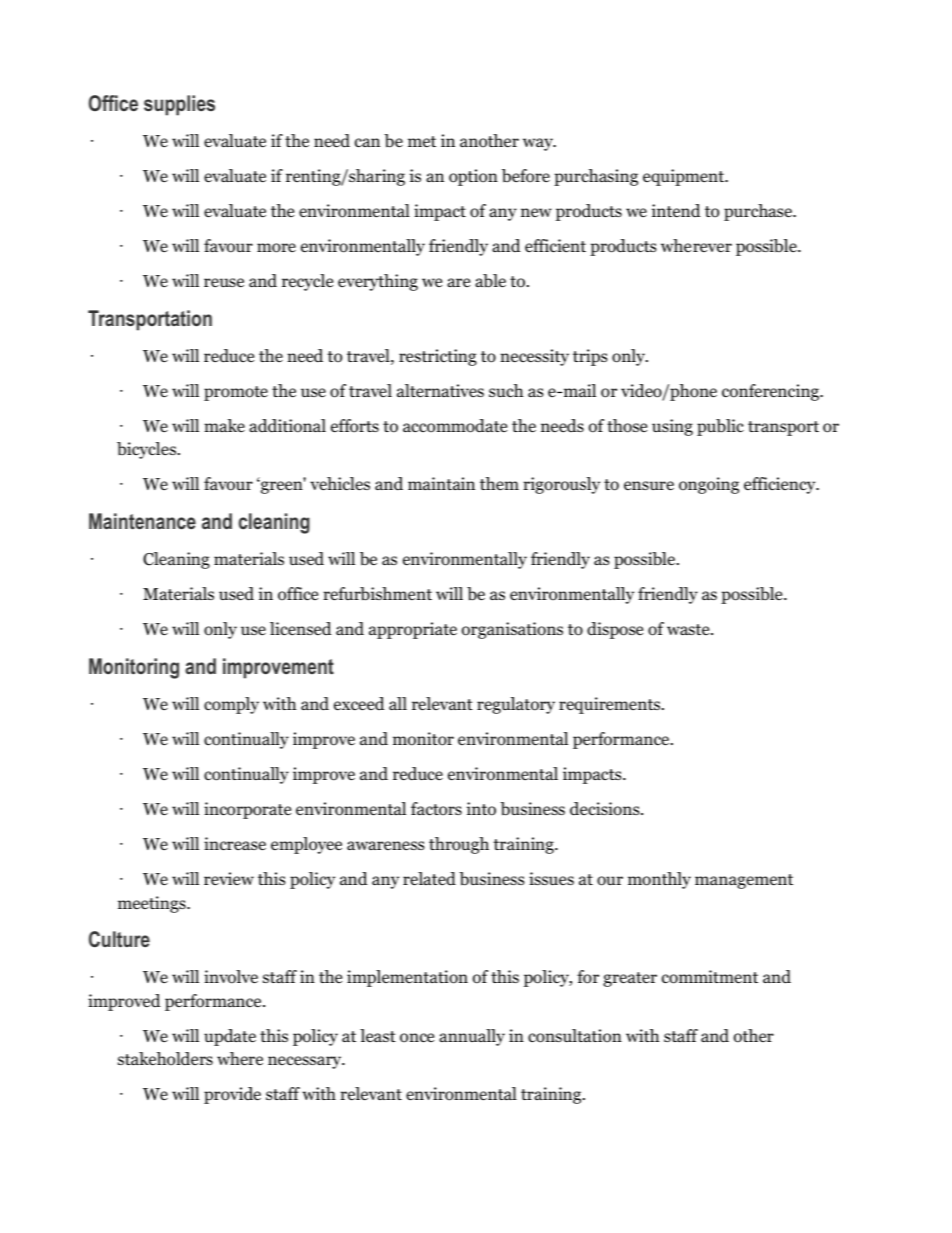 Image resolution: width=952 pixels, height=1233 pixels. What do you see at coordinates (459, 845) in the screenshot?
I see `through` at bounding box center [459, 845].
